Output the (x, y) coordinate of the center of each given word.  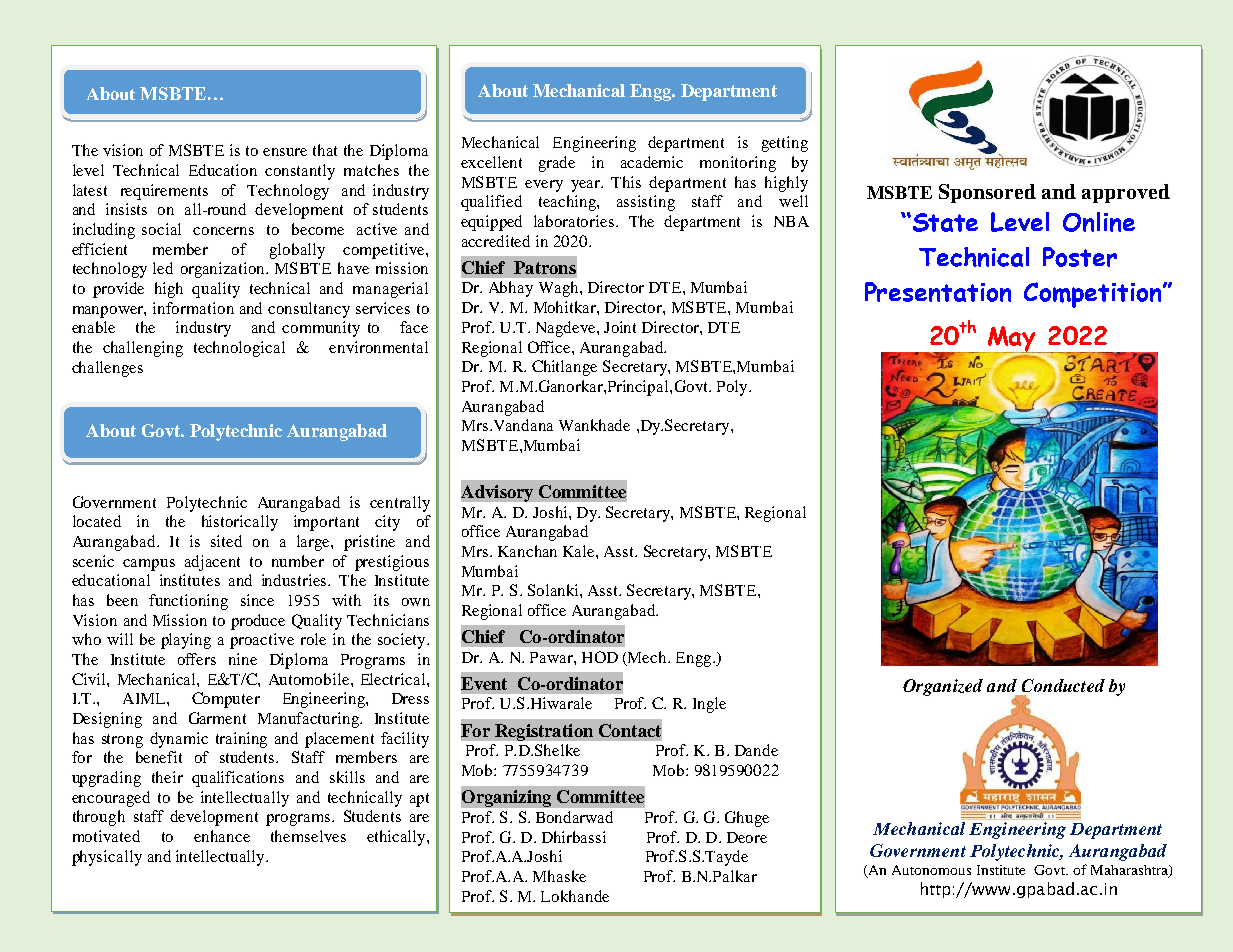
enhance (222, 836)
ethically (397, 838)
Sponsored (987, 193)
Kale (580, 551)
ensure (285, 152)
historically (240, 523)
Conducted (1063, 685)
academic (652, 162)
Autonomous (931, 870)
